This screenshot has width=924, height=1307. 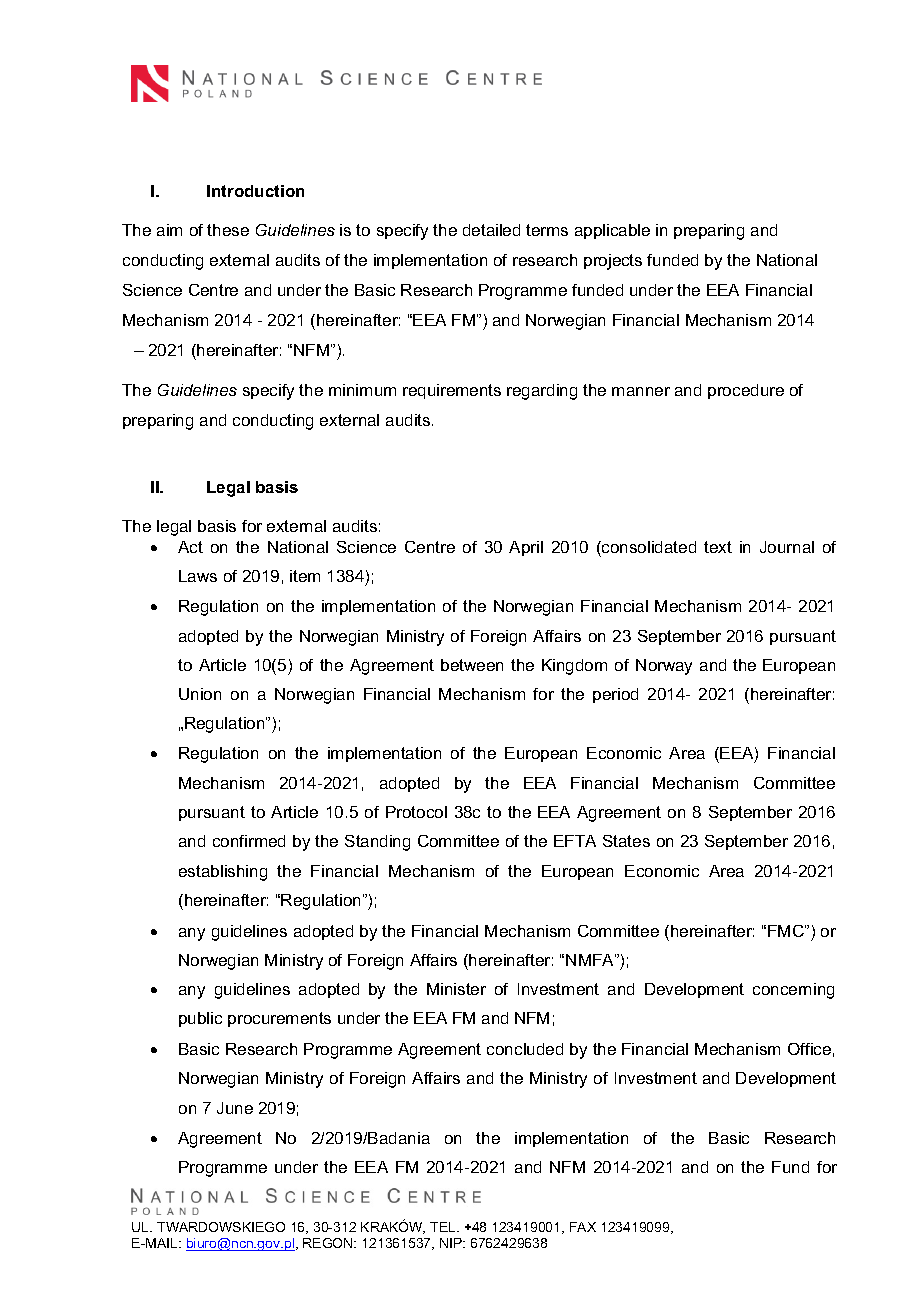 I want to click on FAX, so click(x=583, y=1227).
